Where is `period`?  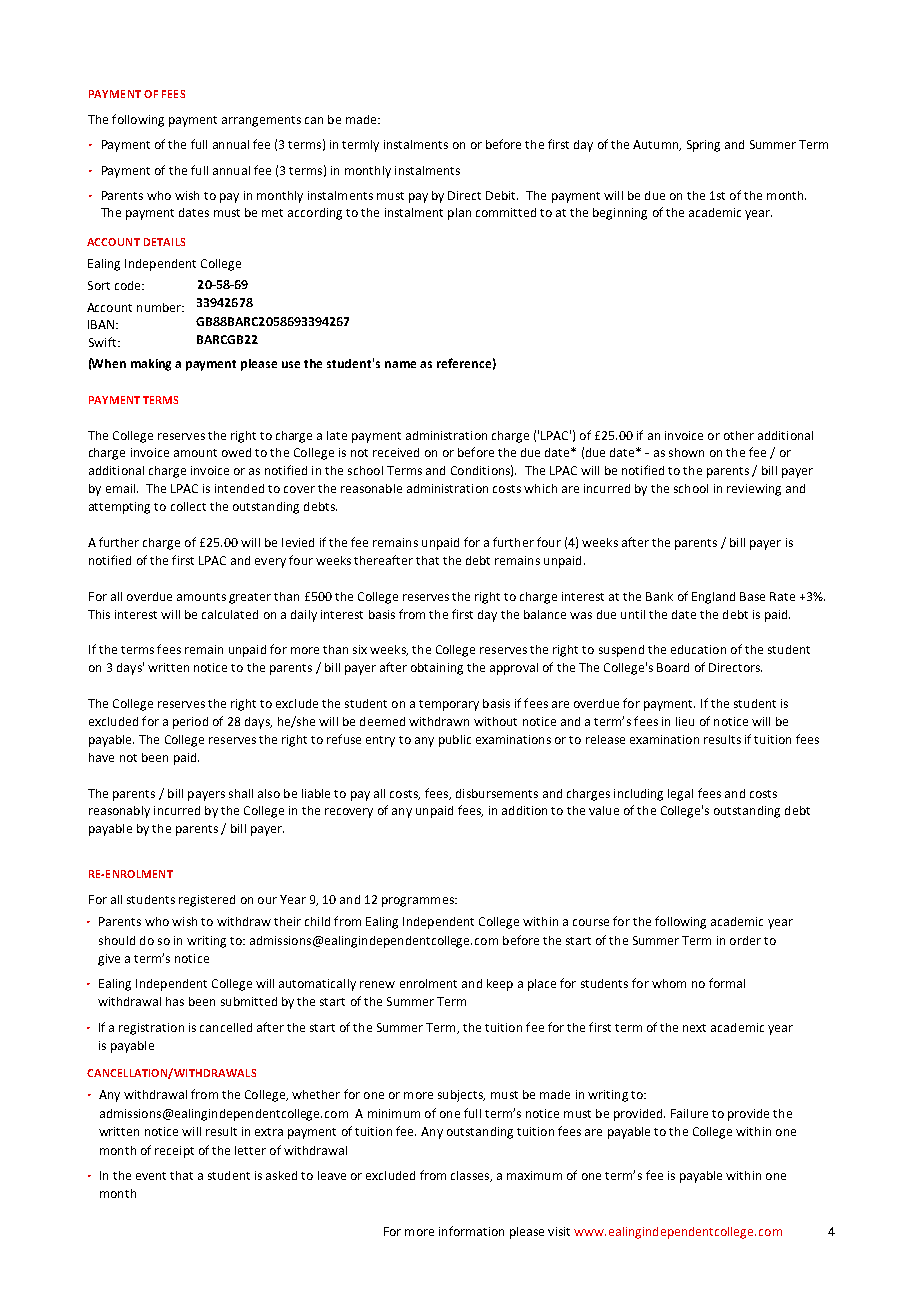 period is located at coordinates (190, 723).
